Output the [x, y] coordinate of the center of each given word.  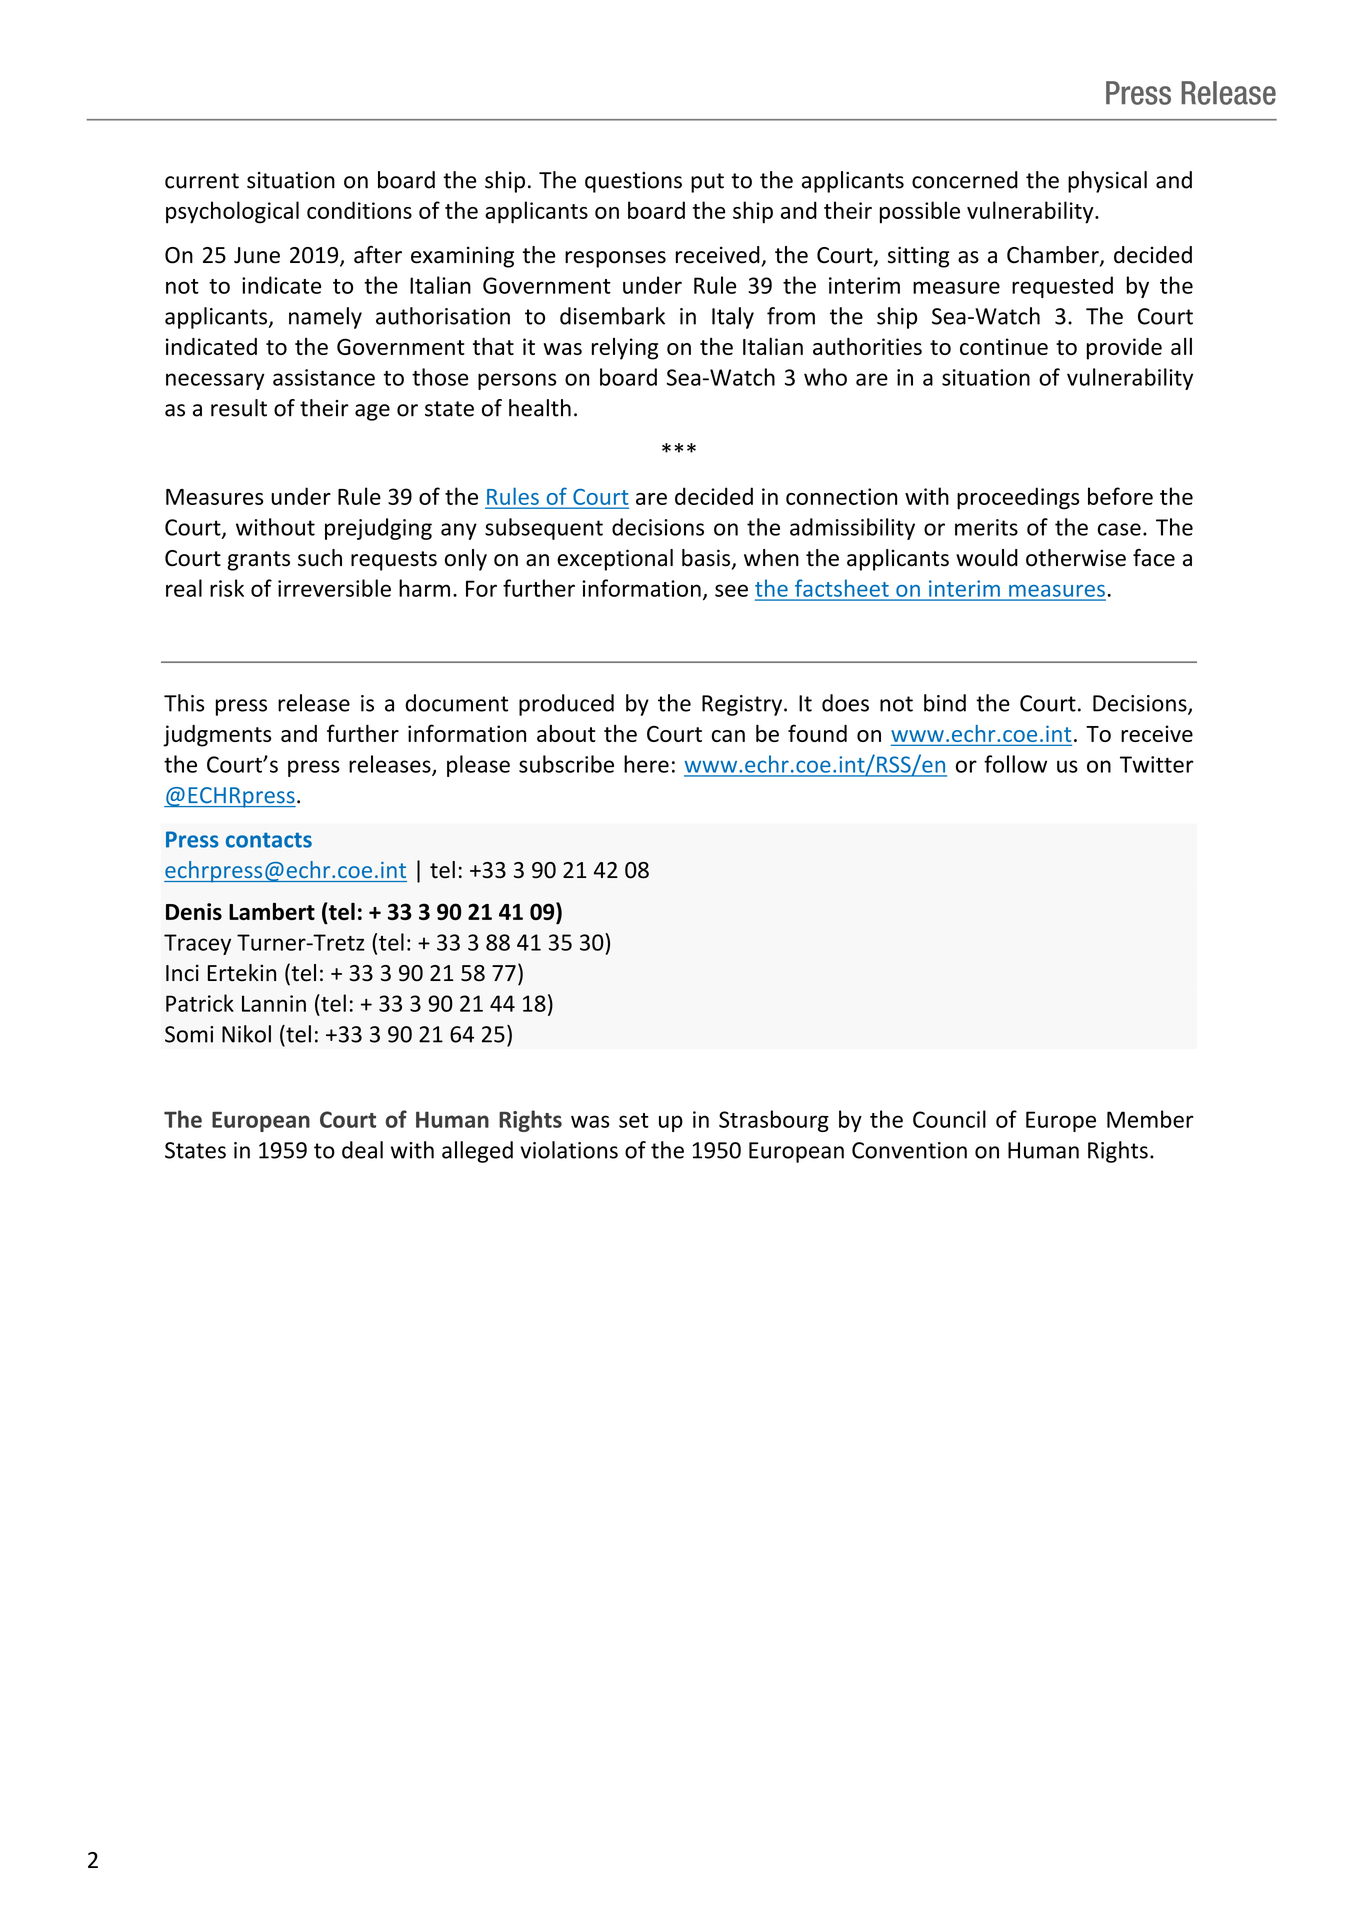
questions [633, 182]
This [184, 703]
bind [945, 703]
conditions [359, 210]
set [634, 1120]
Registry [742, 705]
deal [362, 1150]
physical [1107, 182]
